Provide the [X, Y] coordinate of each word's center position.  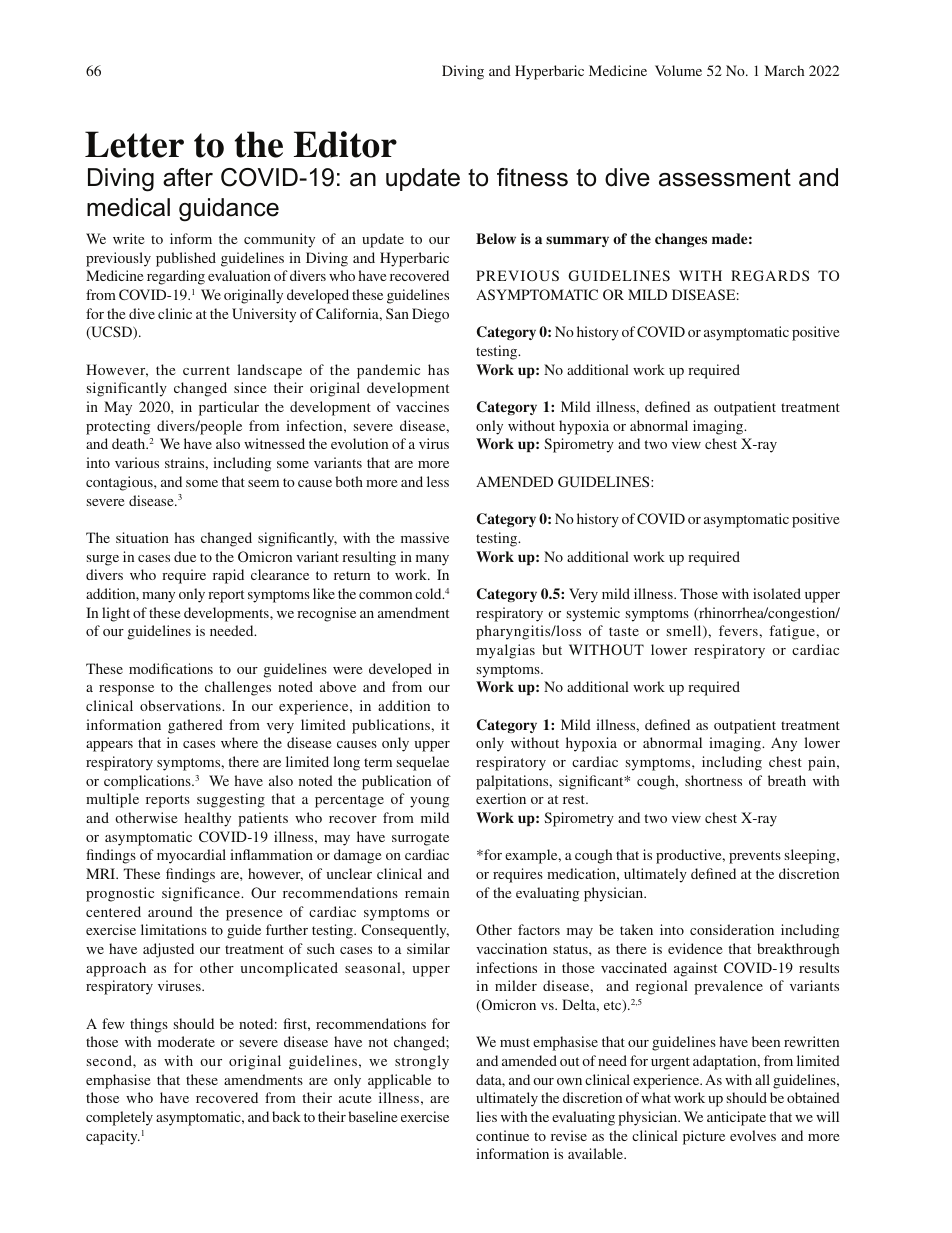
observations [181, 705]
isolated [777, 593]
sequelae [423, 763]
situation [142, 537]
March [784, 70]
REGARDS [770, 275]
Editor [345, 144]
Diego [430, 315]
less [438, 481]
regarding [176, 277]
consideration [732, 929]
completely [119, 1118]
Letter [134, 144]
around [170, 911]
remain [427, 892]
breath [787, 780]
